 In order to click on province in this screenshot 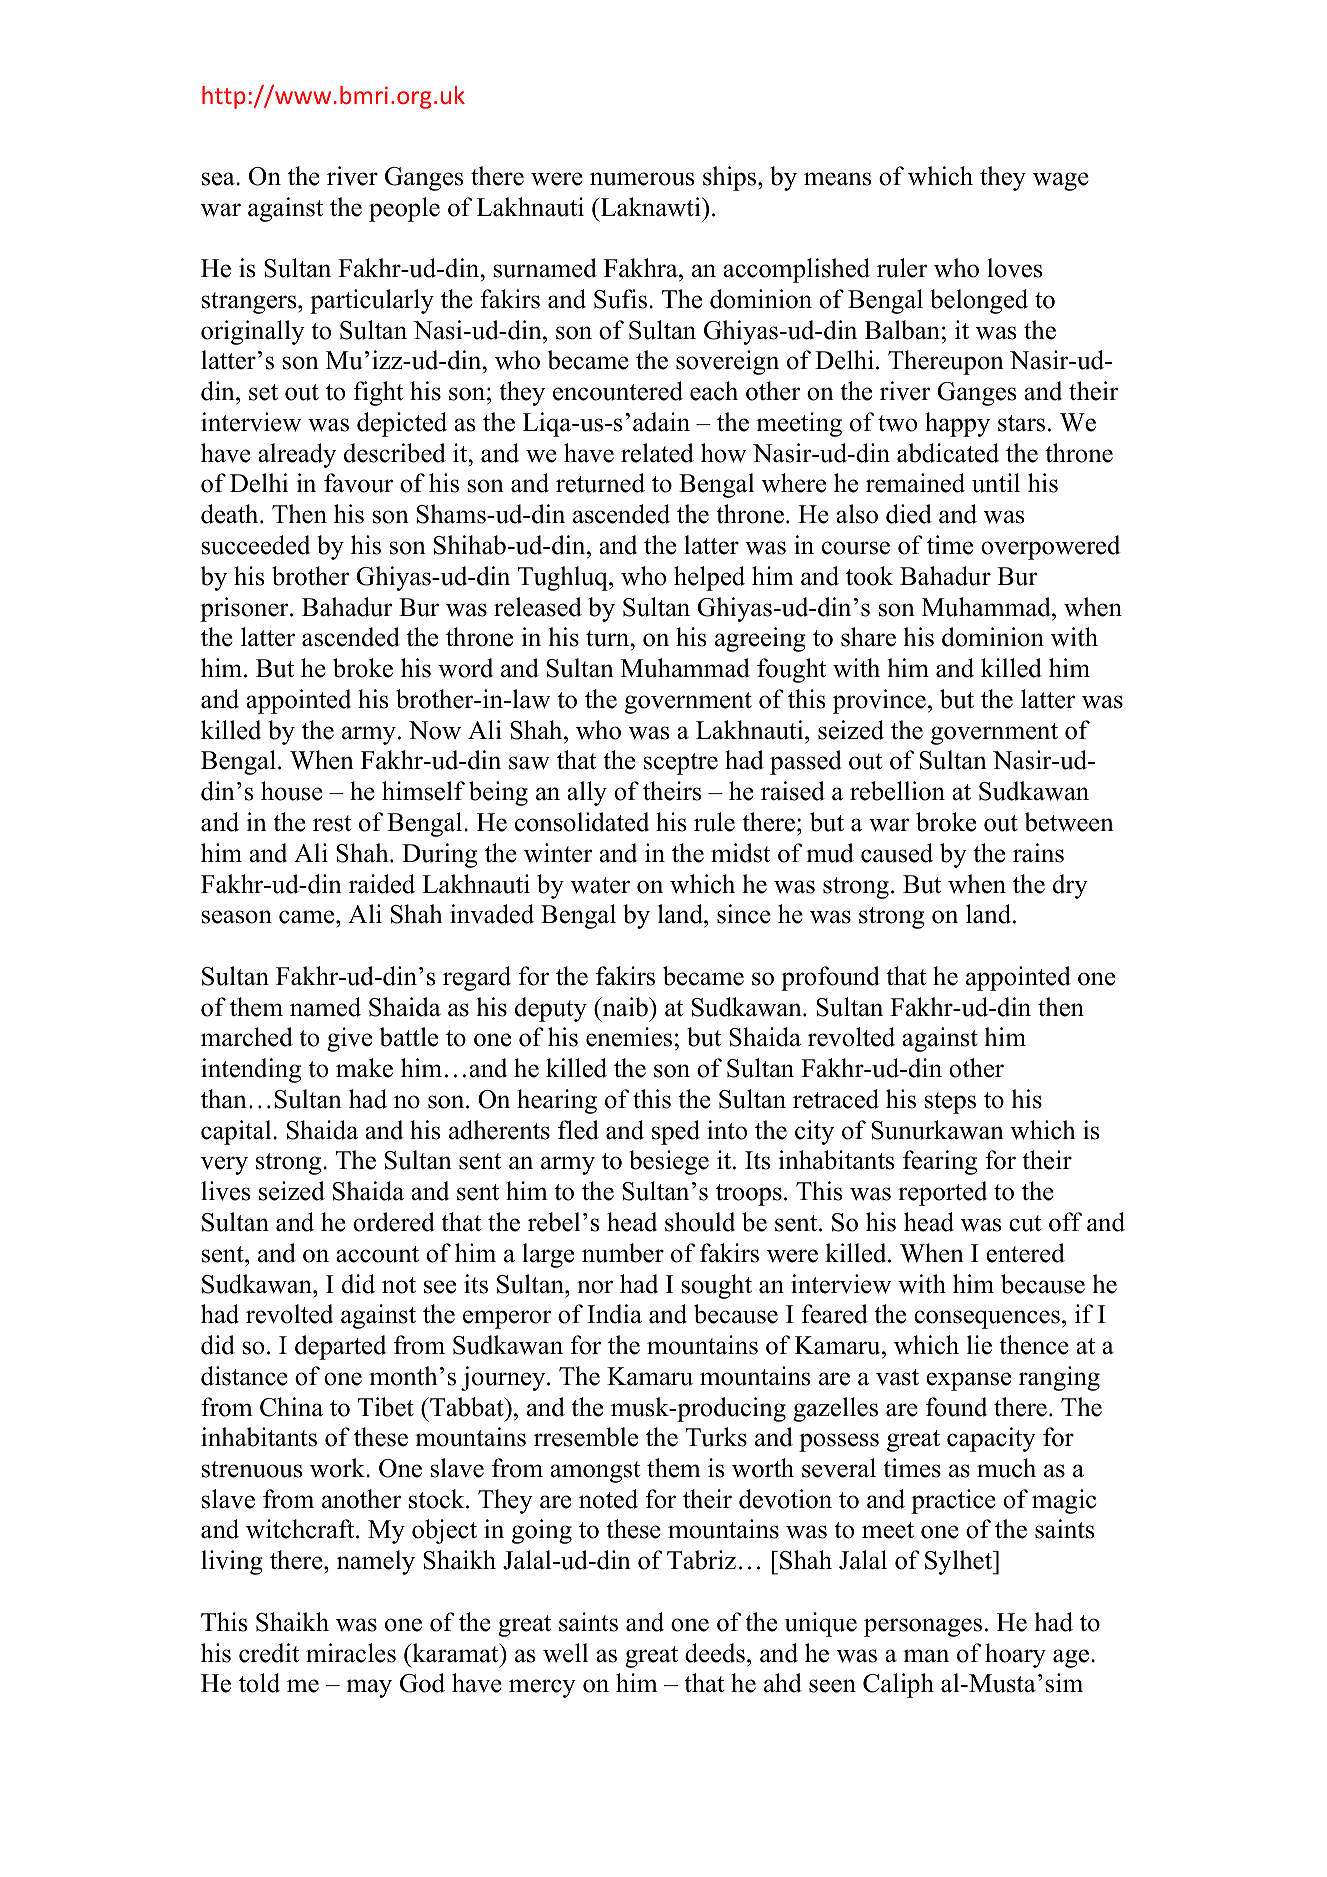, I will do `click(879, 701)`.
